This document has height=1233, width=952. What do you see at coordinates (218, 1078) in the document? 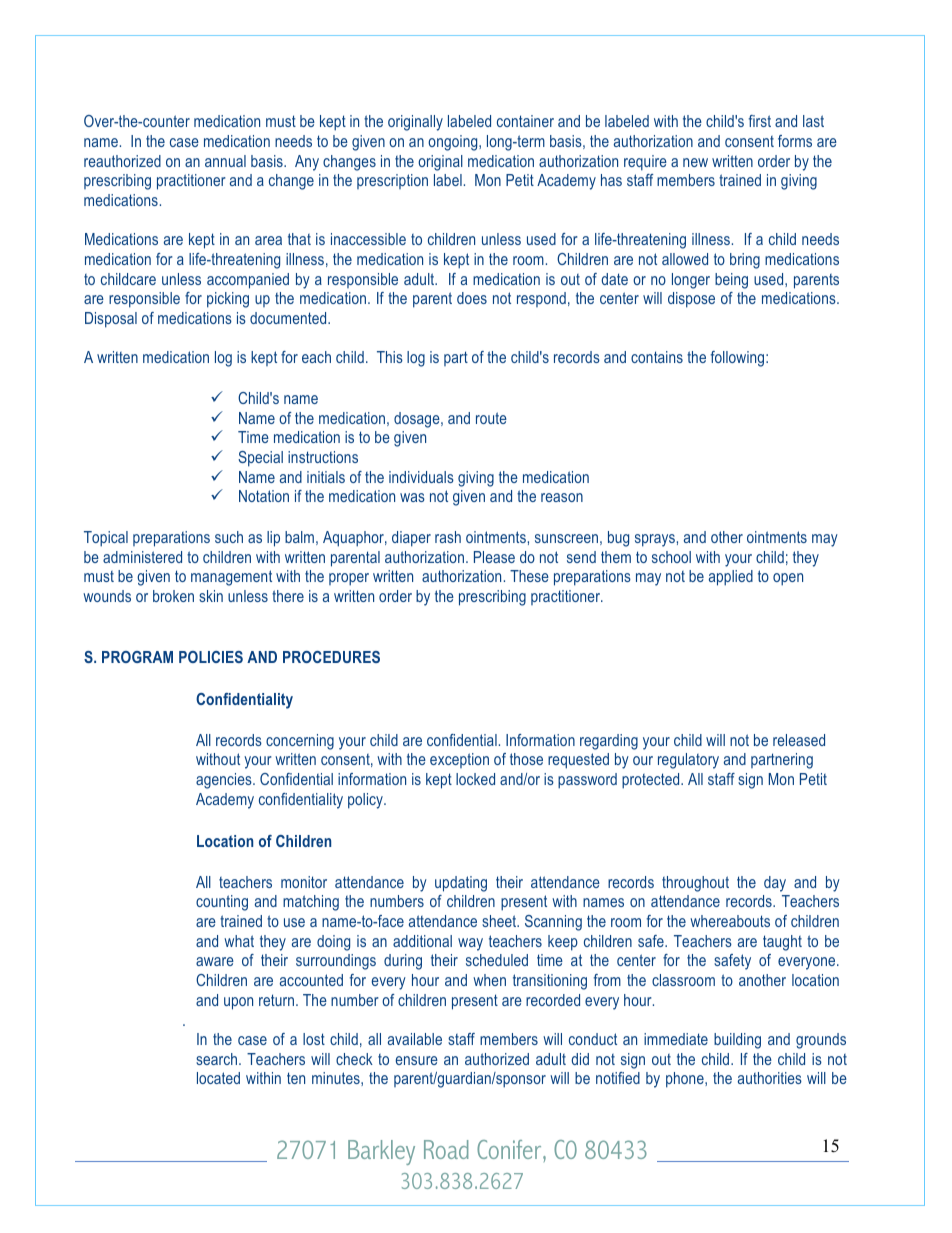
I see `located` at bounding box center [218, 1078].
